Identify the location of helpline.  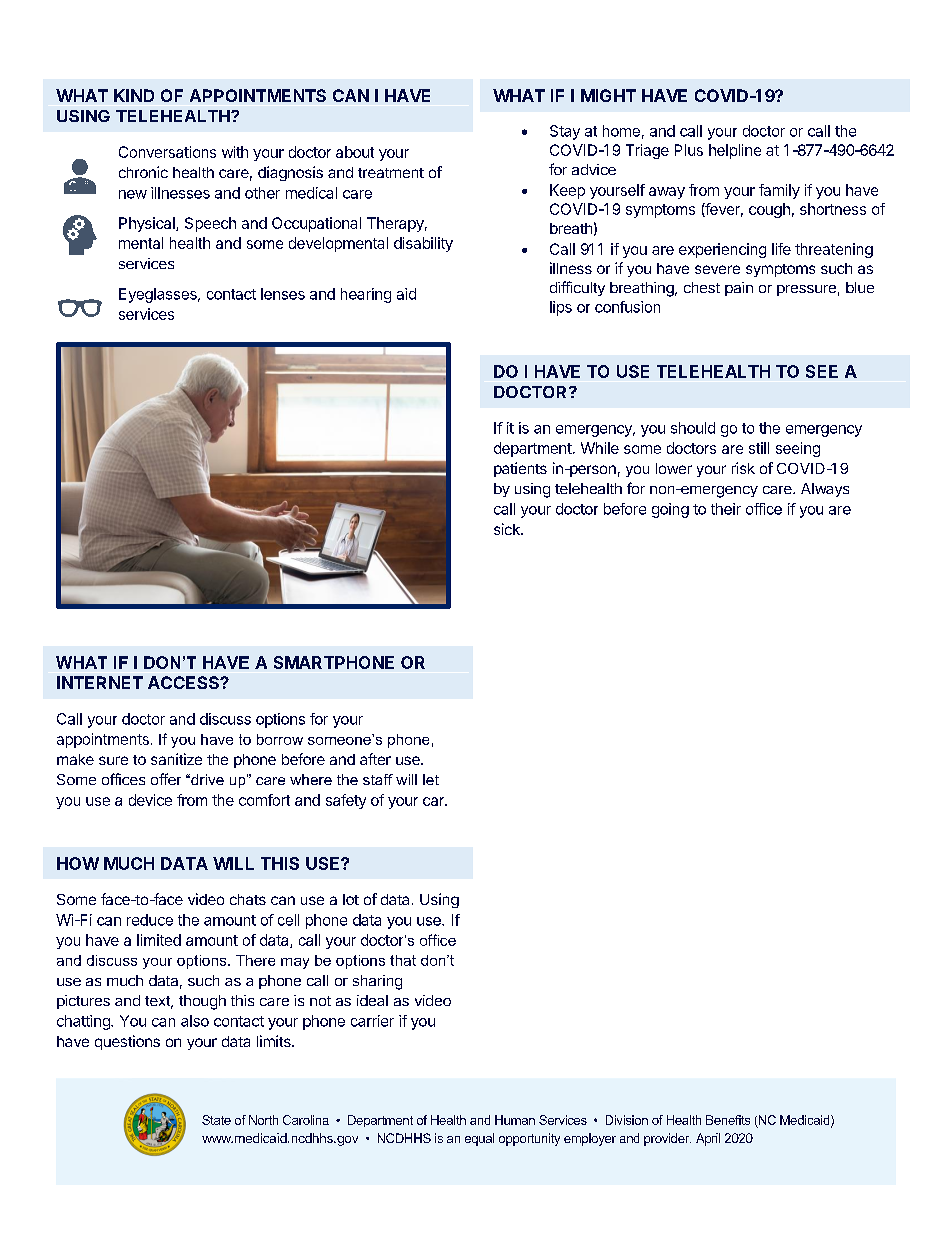
(735, 151).
